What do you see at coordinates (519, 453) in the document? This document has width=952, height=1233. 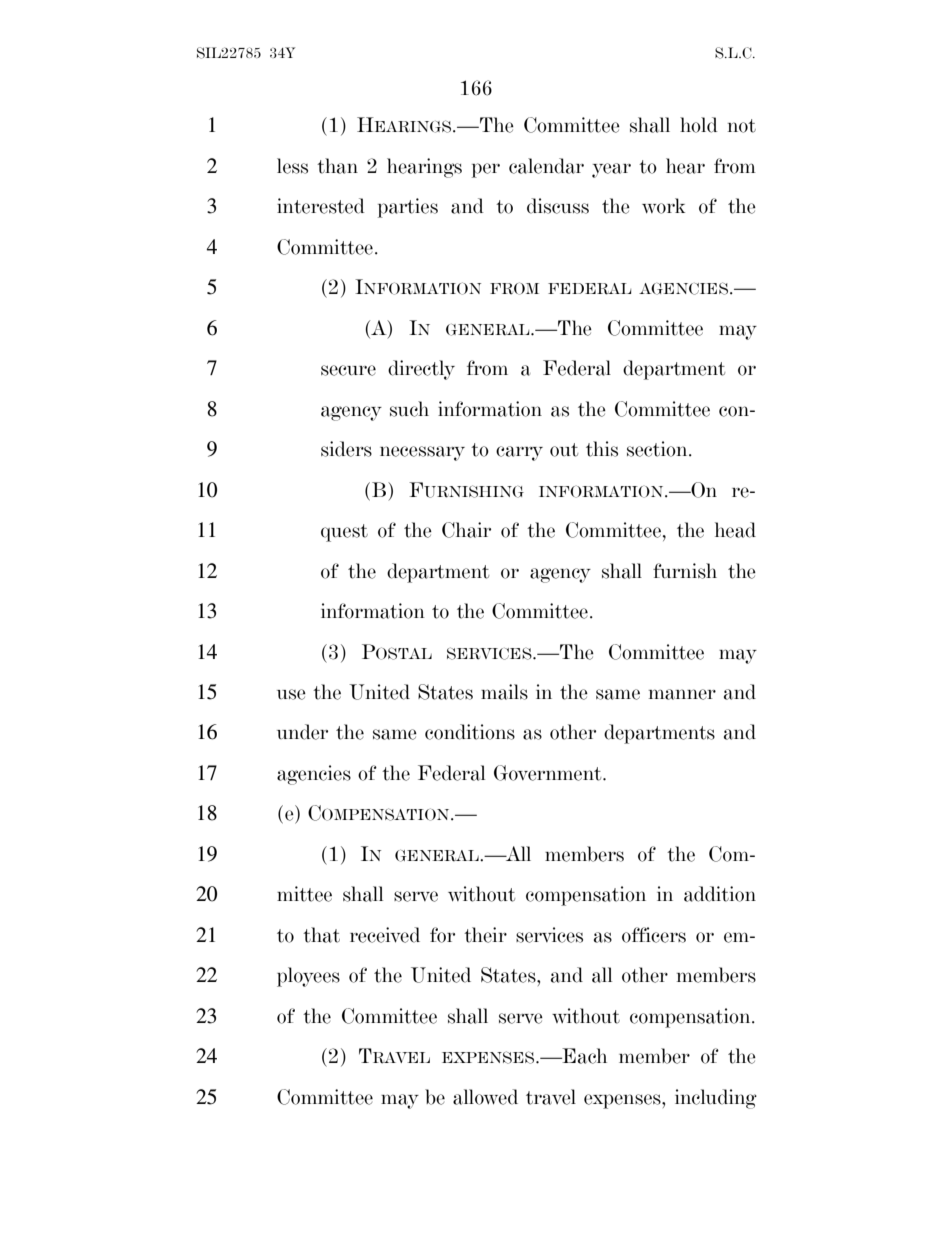 I see `carry` at bounding box center [519, 453].
